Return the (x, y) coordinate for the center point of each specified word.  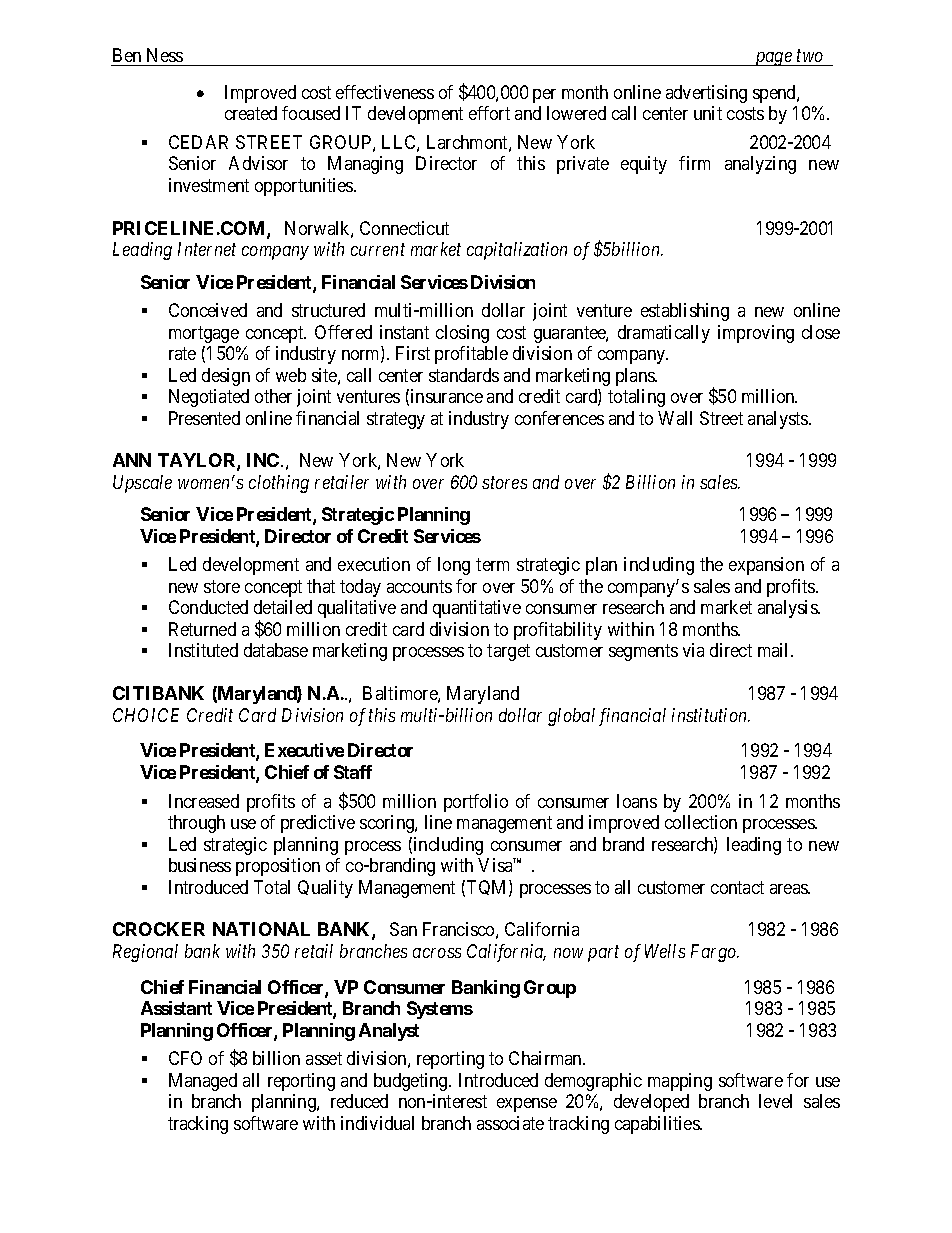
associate (510, 1123)
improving (756, 334)
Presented (204, 418)
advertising (706, 94)
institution (711, 715)
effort (489, 113)
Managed (203, 1082)
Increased (204, 801)
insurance (447, 396)
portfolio (476, 803)
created (251, 113)
